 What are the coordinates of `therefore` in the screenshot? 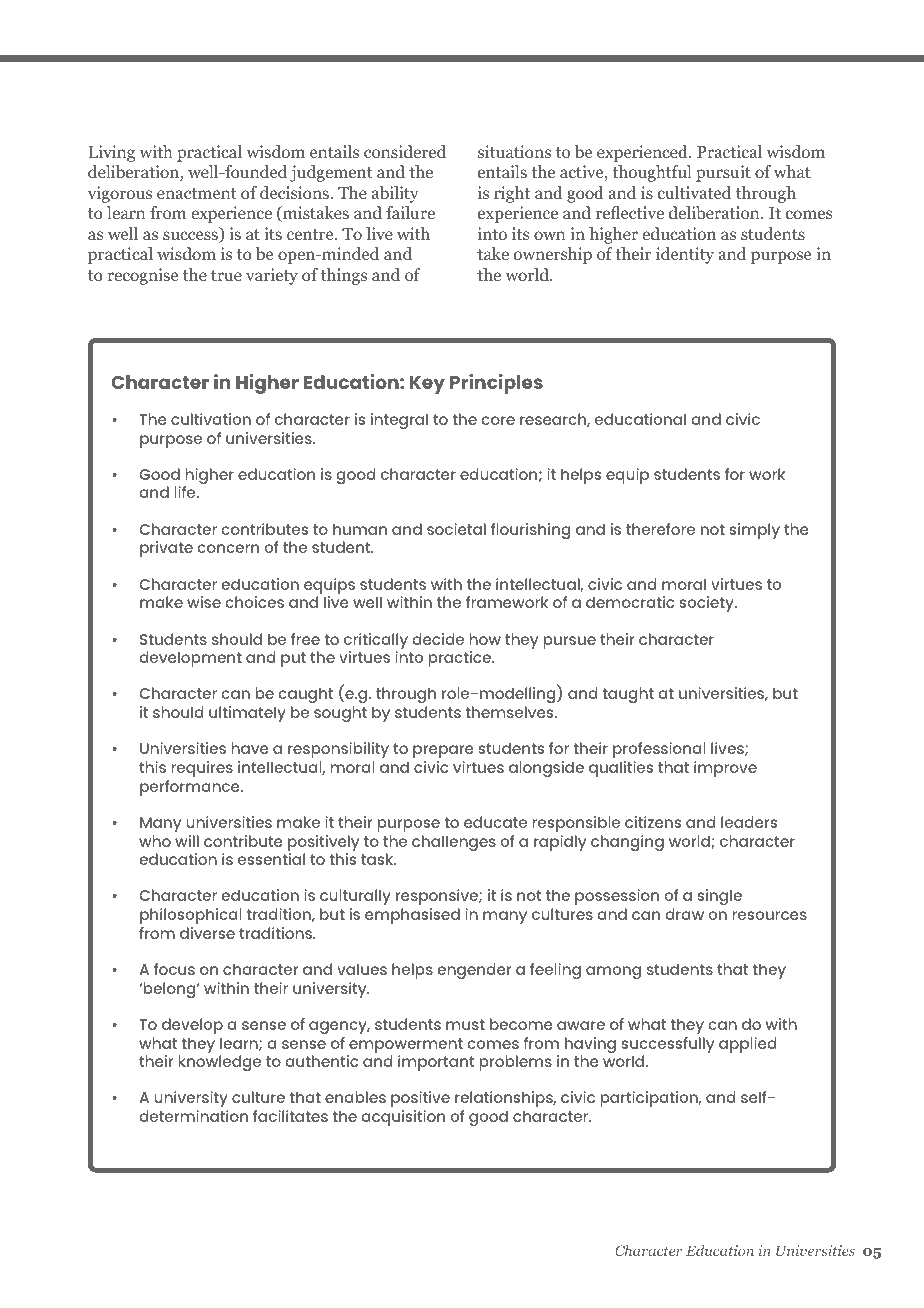 It's located at (660, 529).
